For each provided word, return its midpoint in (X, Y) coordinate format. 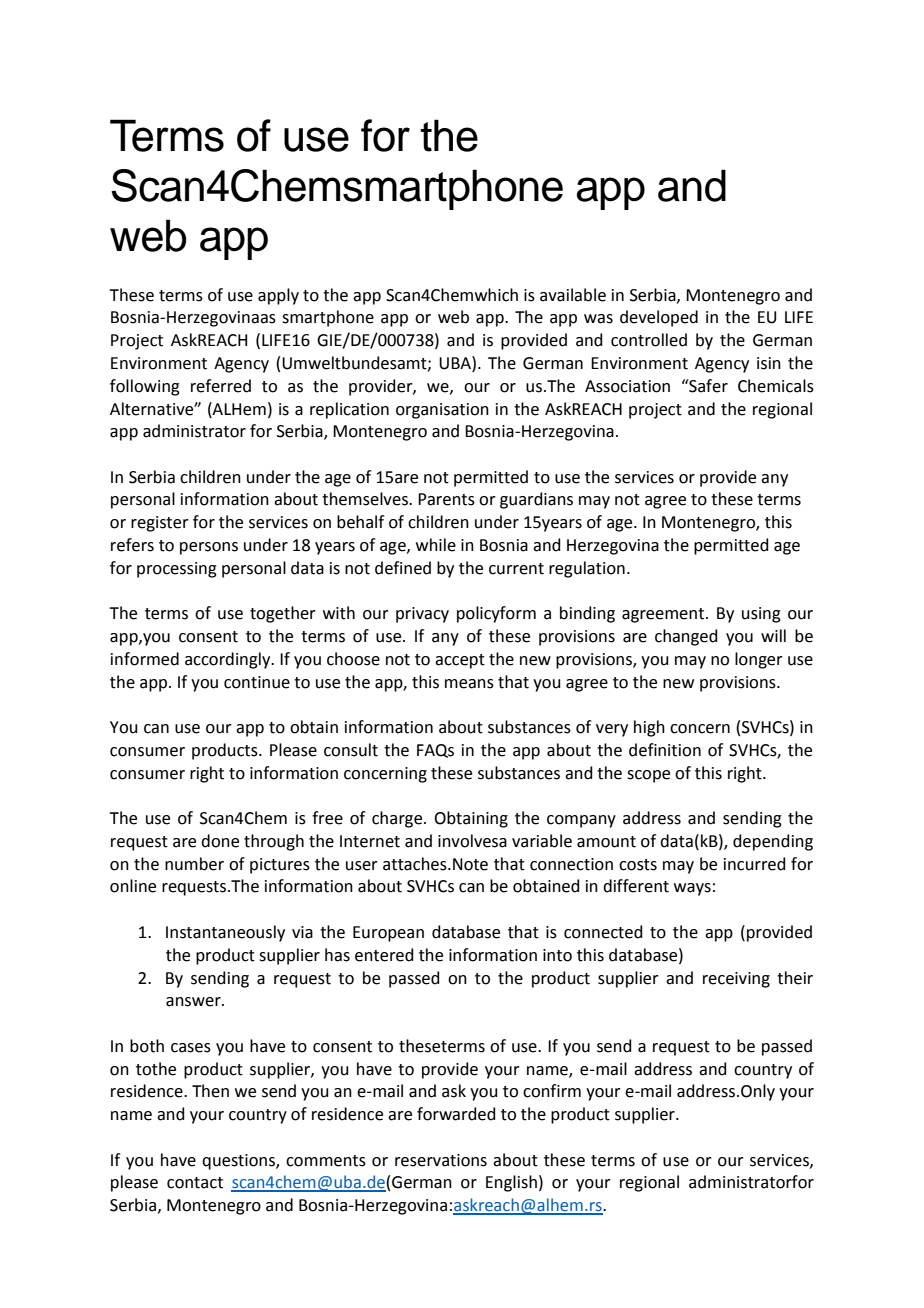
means (469, 684)
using (761, 615)
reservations (441, 1160)
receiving (736, 980)
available (573, 295)
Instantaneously (225, 933)
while (436, 545)
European (388, 934)
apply (278, 296)
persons (209, 548)
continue (257, 682)
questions (239, 1162)
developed (659, 318)
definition (665, 750)
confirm (552, 1091)
